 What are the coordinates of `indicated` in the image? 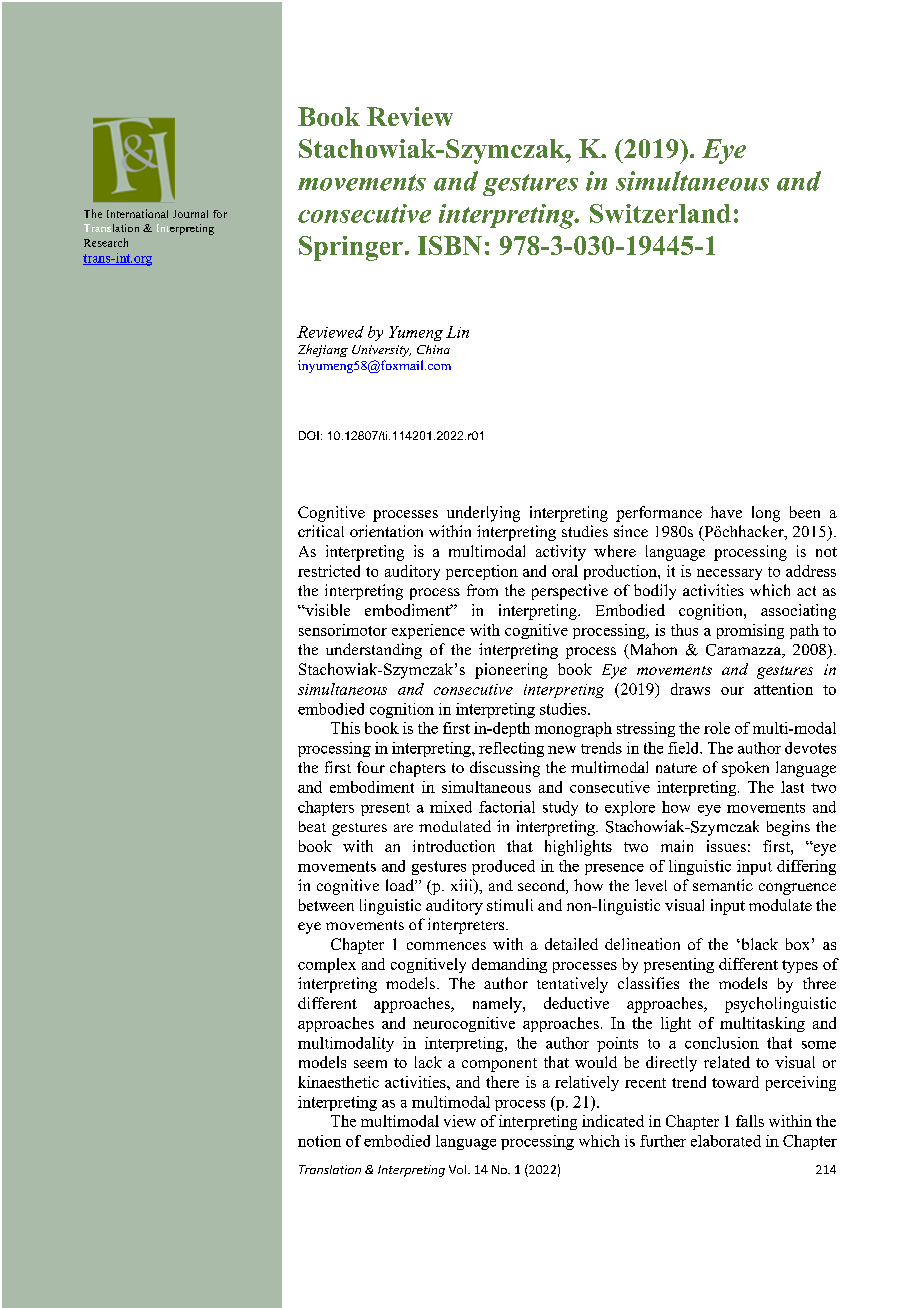 It's located at (613, 1121).
